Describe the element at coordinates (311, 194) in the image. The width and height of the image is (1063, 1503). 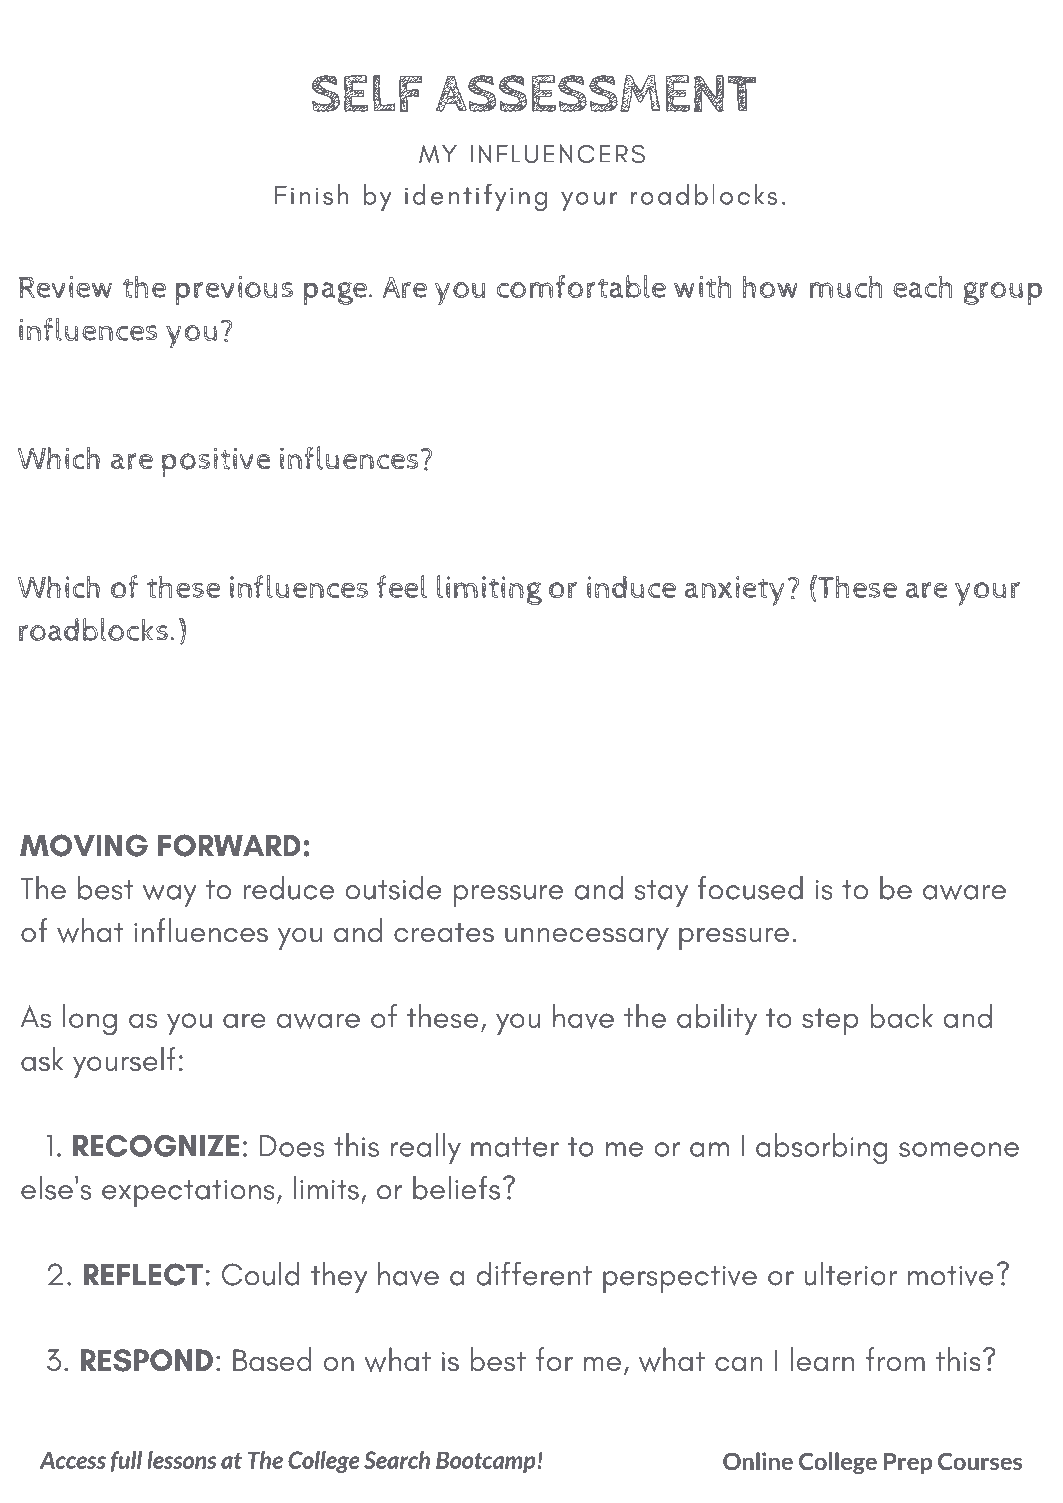
I see `Finish` at that location.
